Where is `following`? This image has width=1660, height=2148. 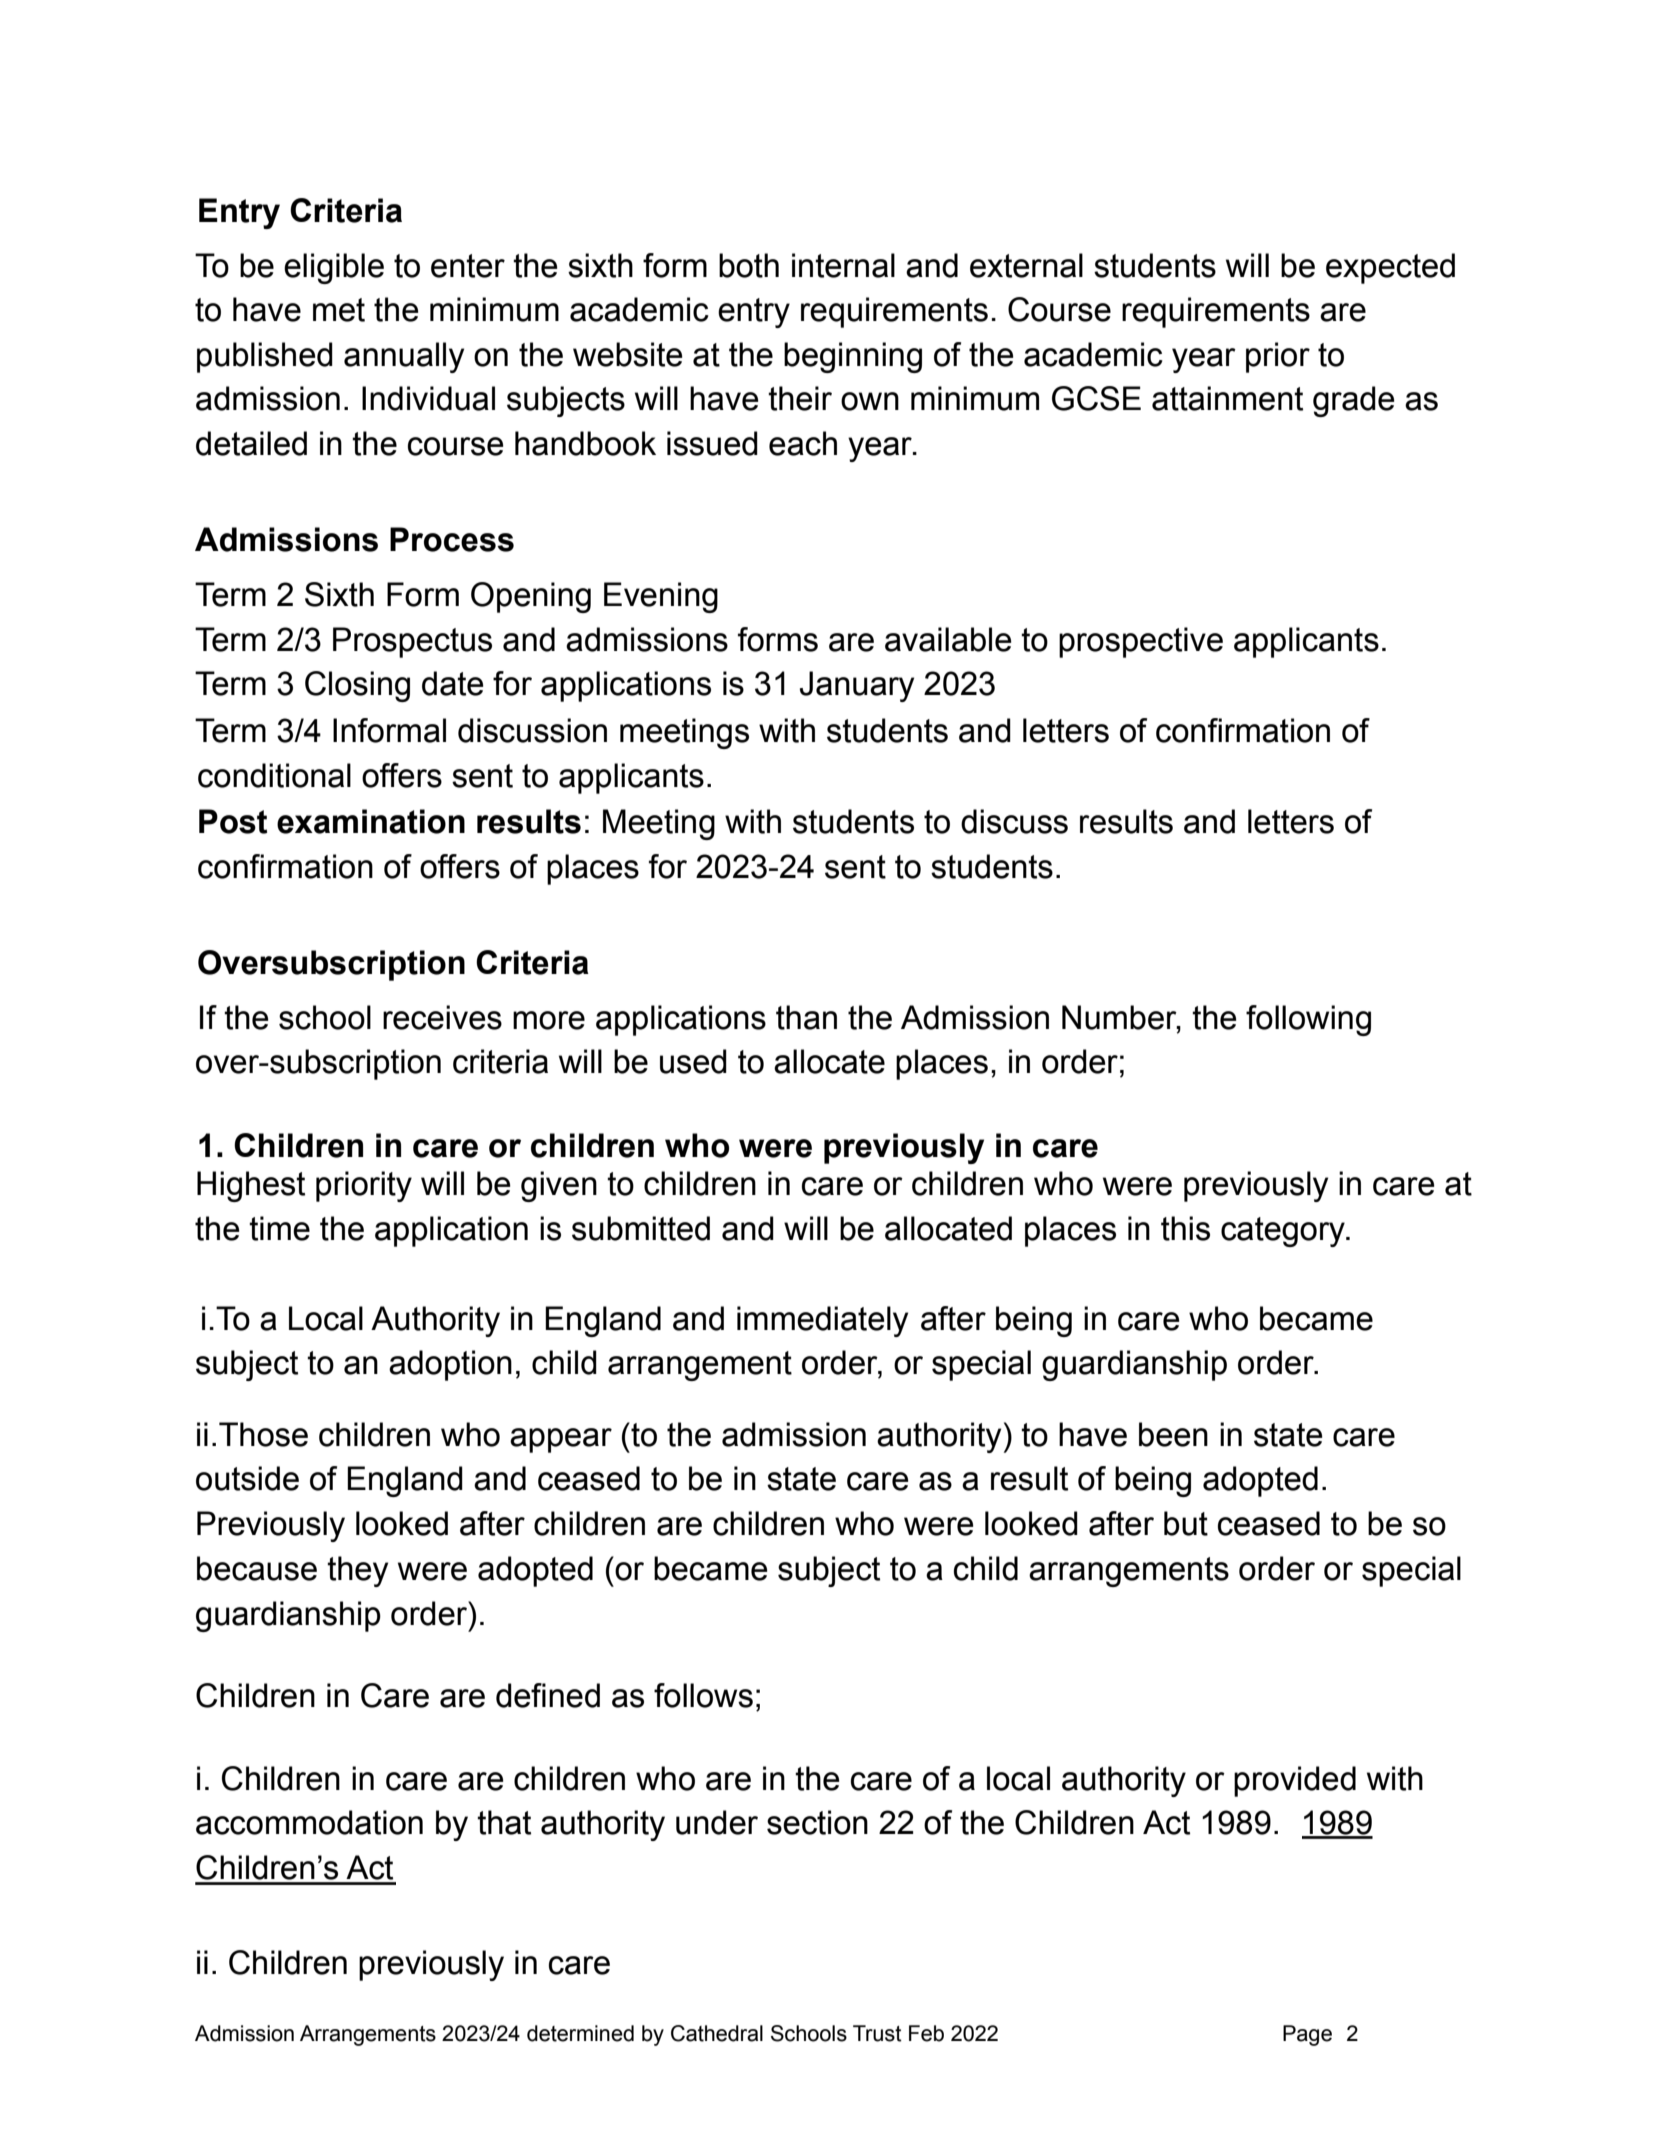
following is located at coordinates (1308, 1020).
